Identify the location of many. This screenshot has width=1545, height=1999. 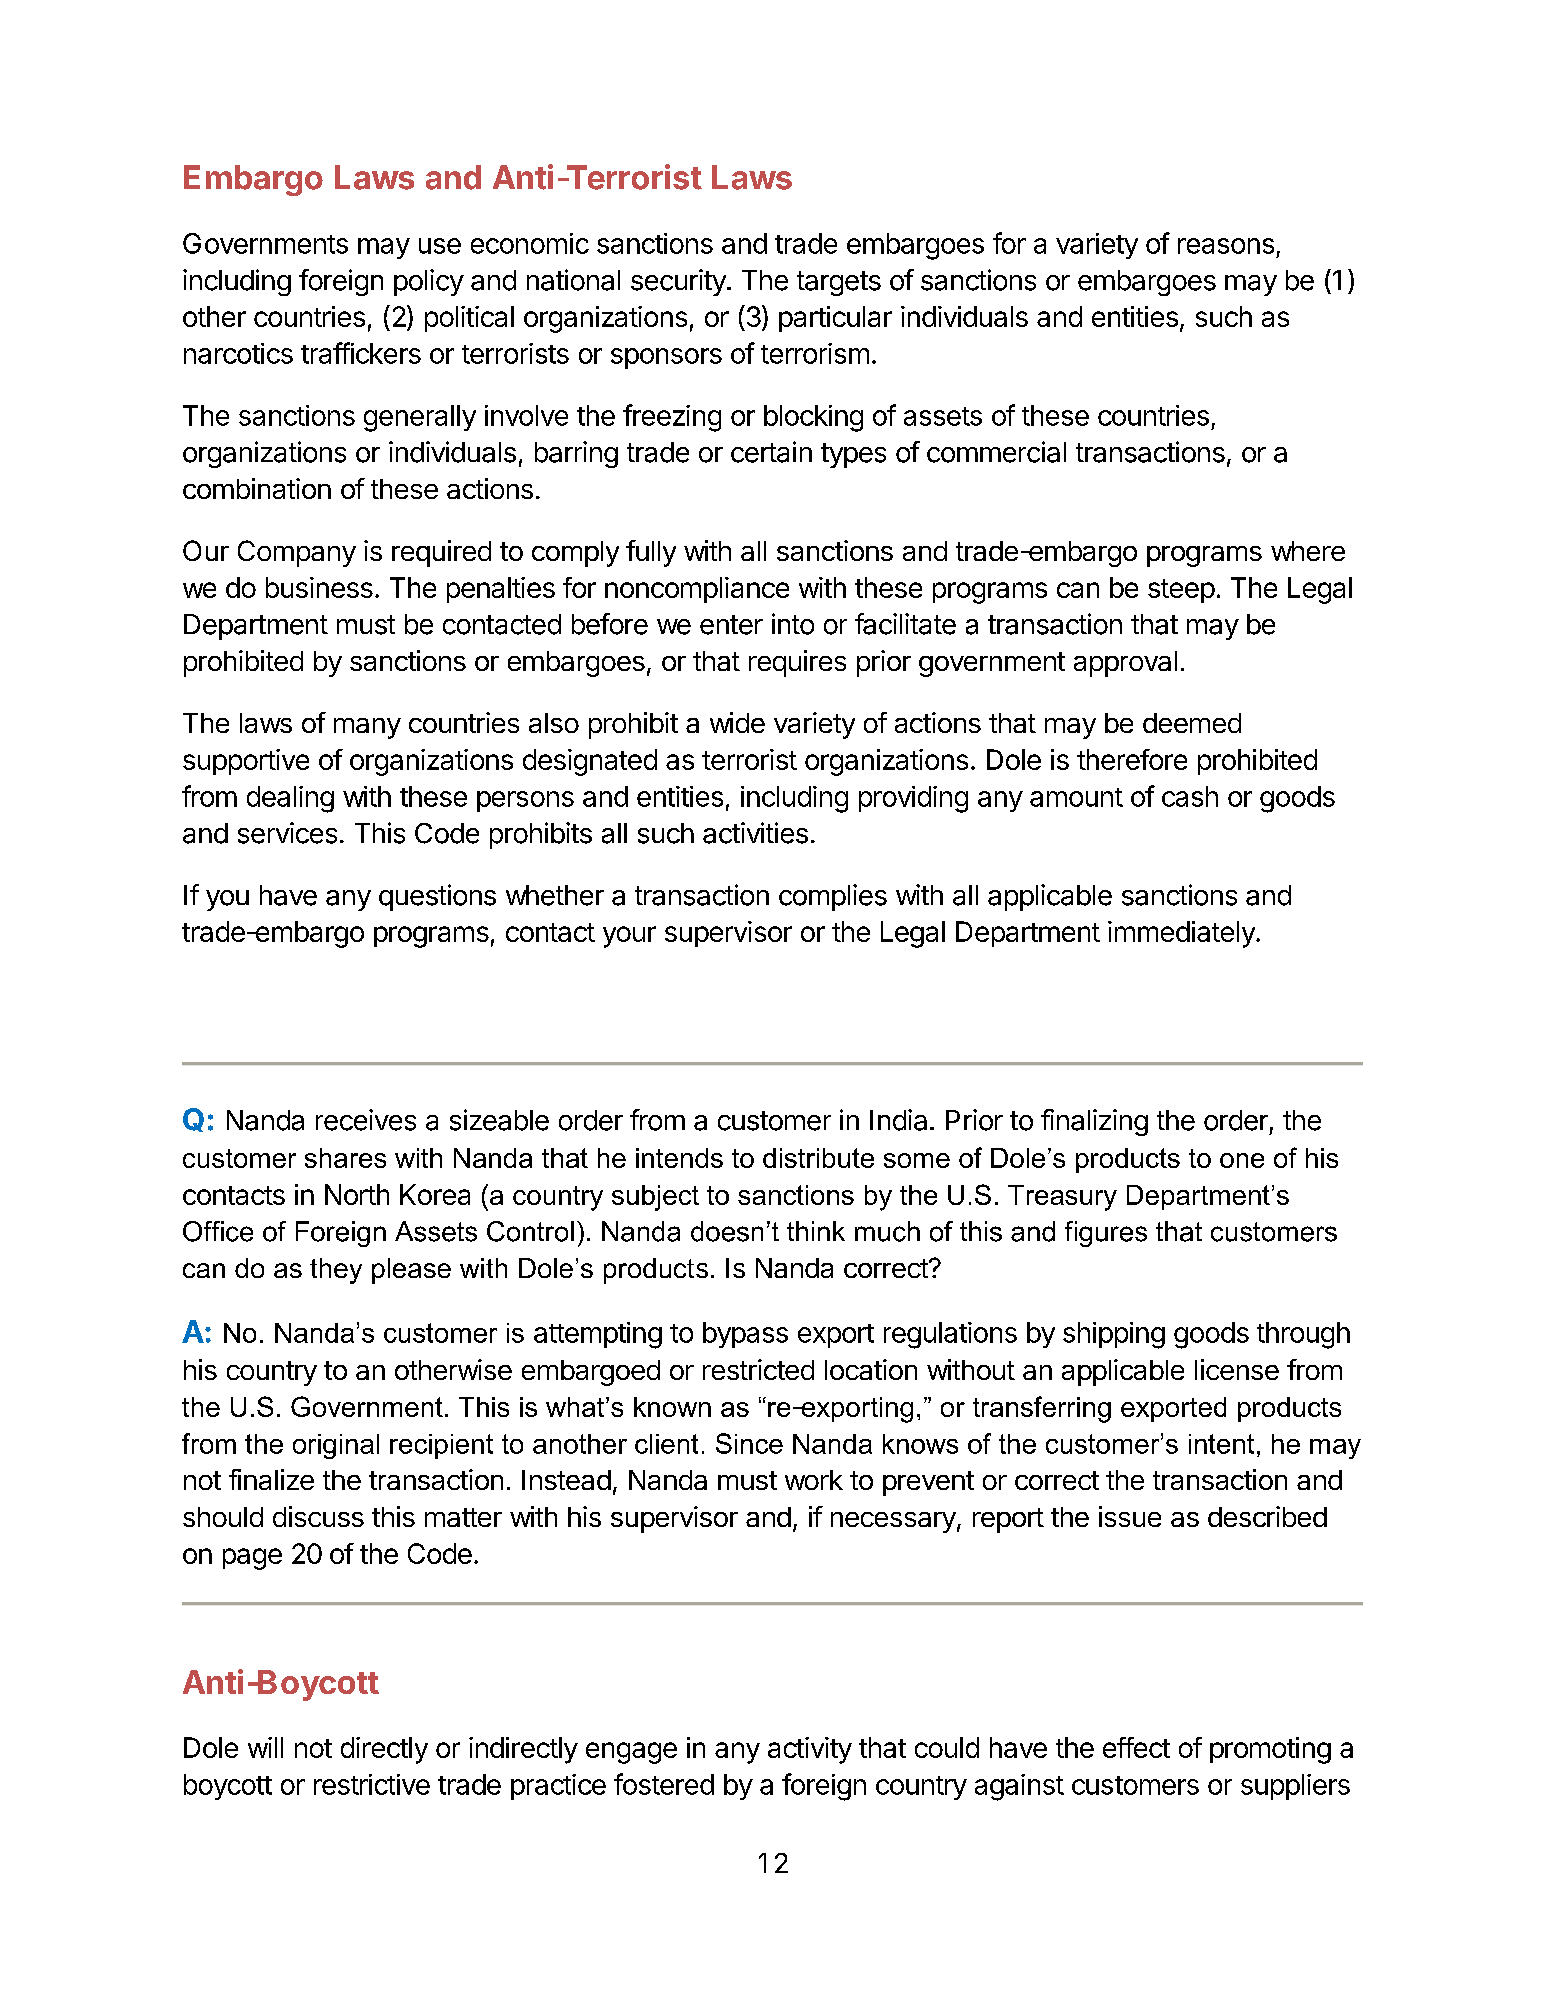
(367, 728).
